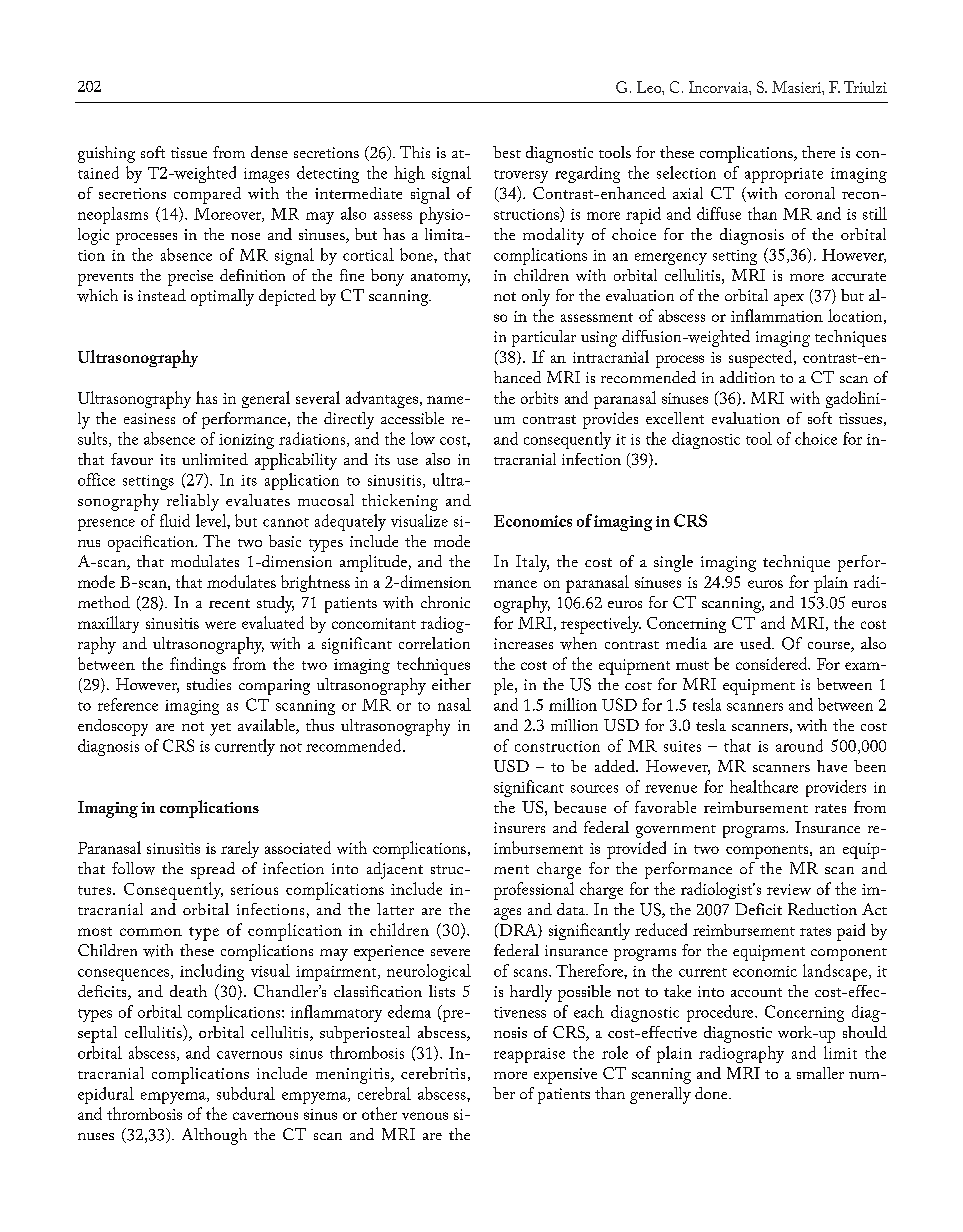  What do you see at coordinates (523, 643) in the image?
I see `increases` at bounding box center [523, 643].
